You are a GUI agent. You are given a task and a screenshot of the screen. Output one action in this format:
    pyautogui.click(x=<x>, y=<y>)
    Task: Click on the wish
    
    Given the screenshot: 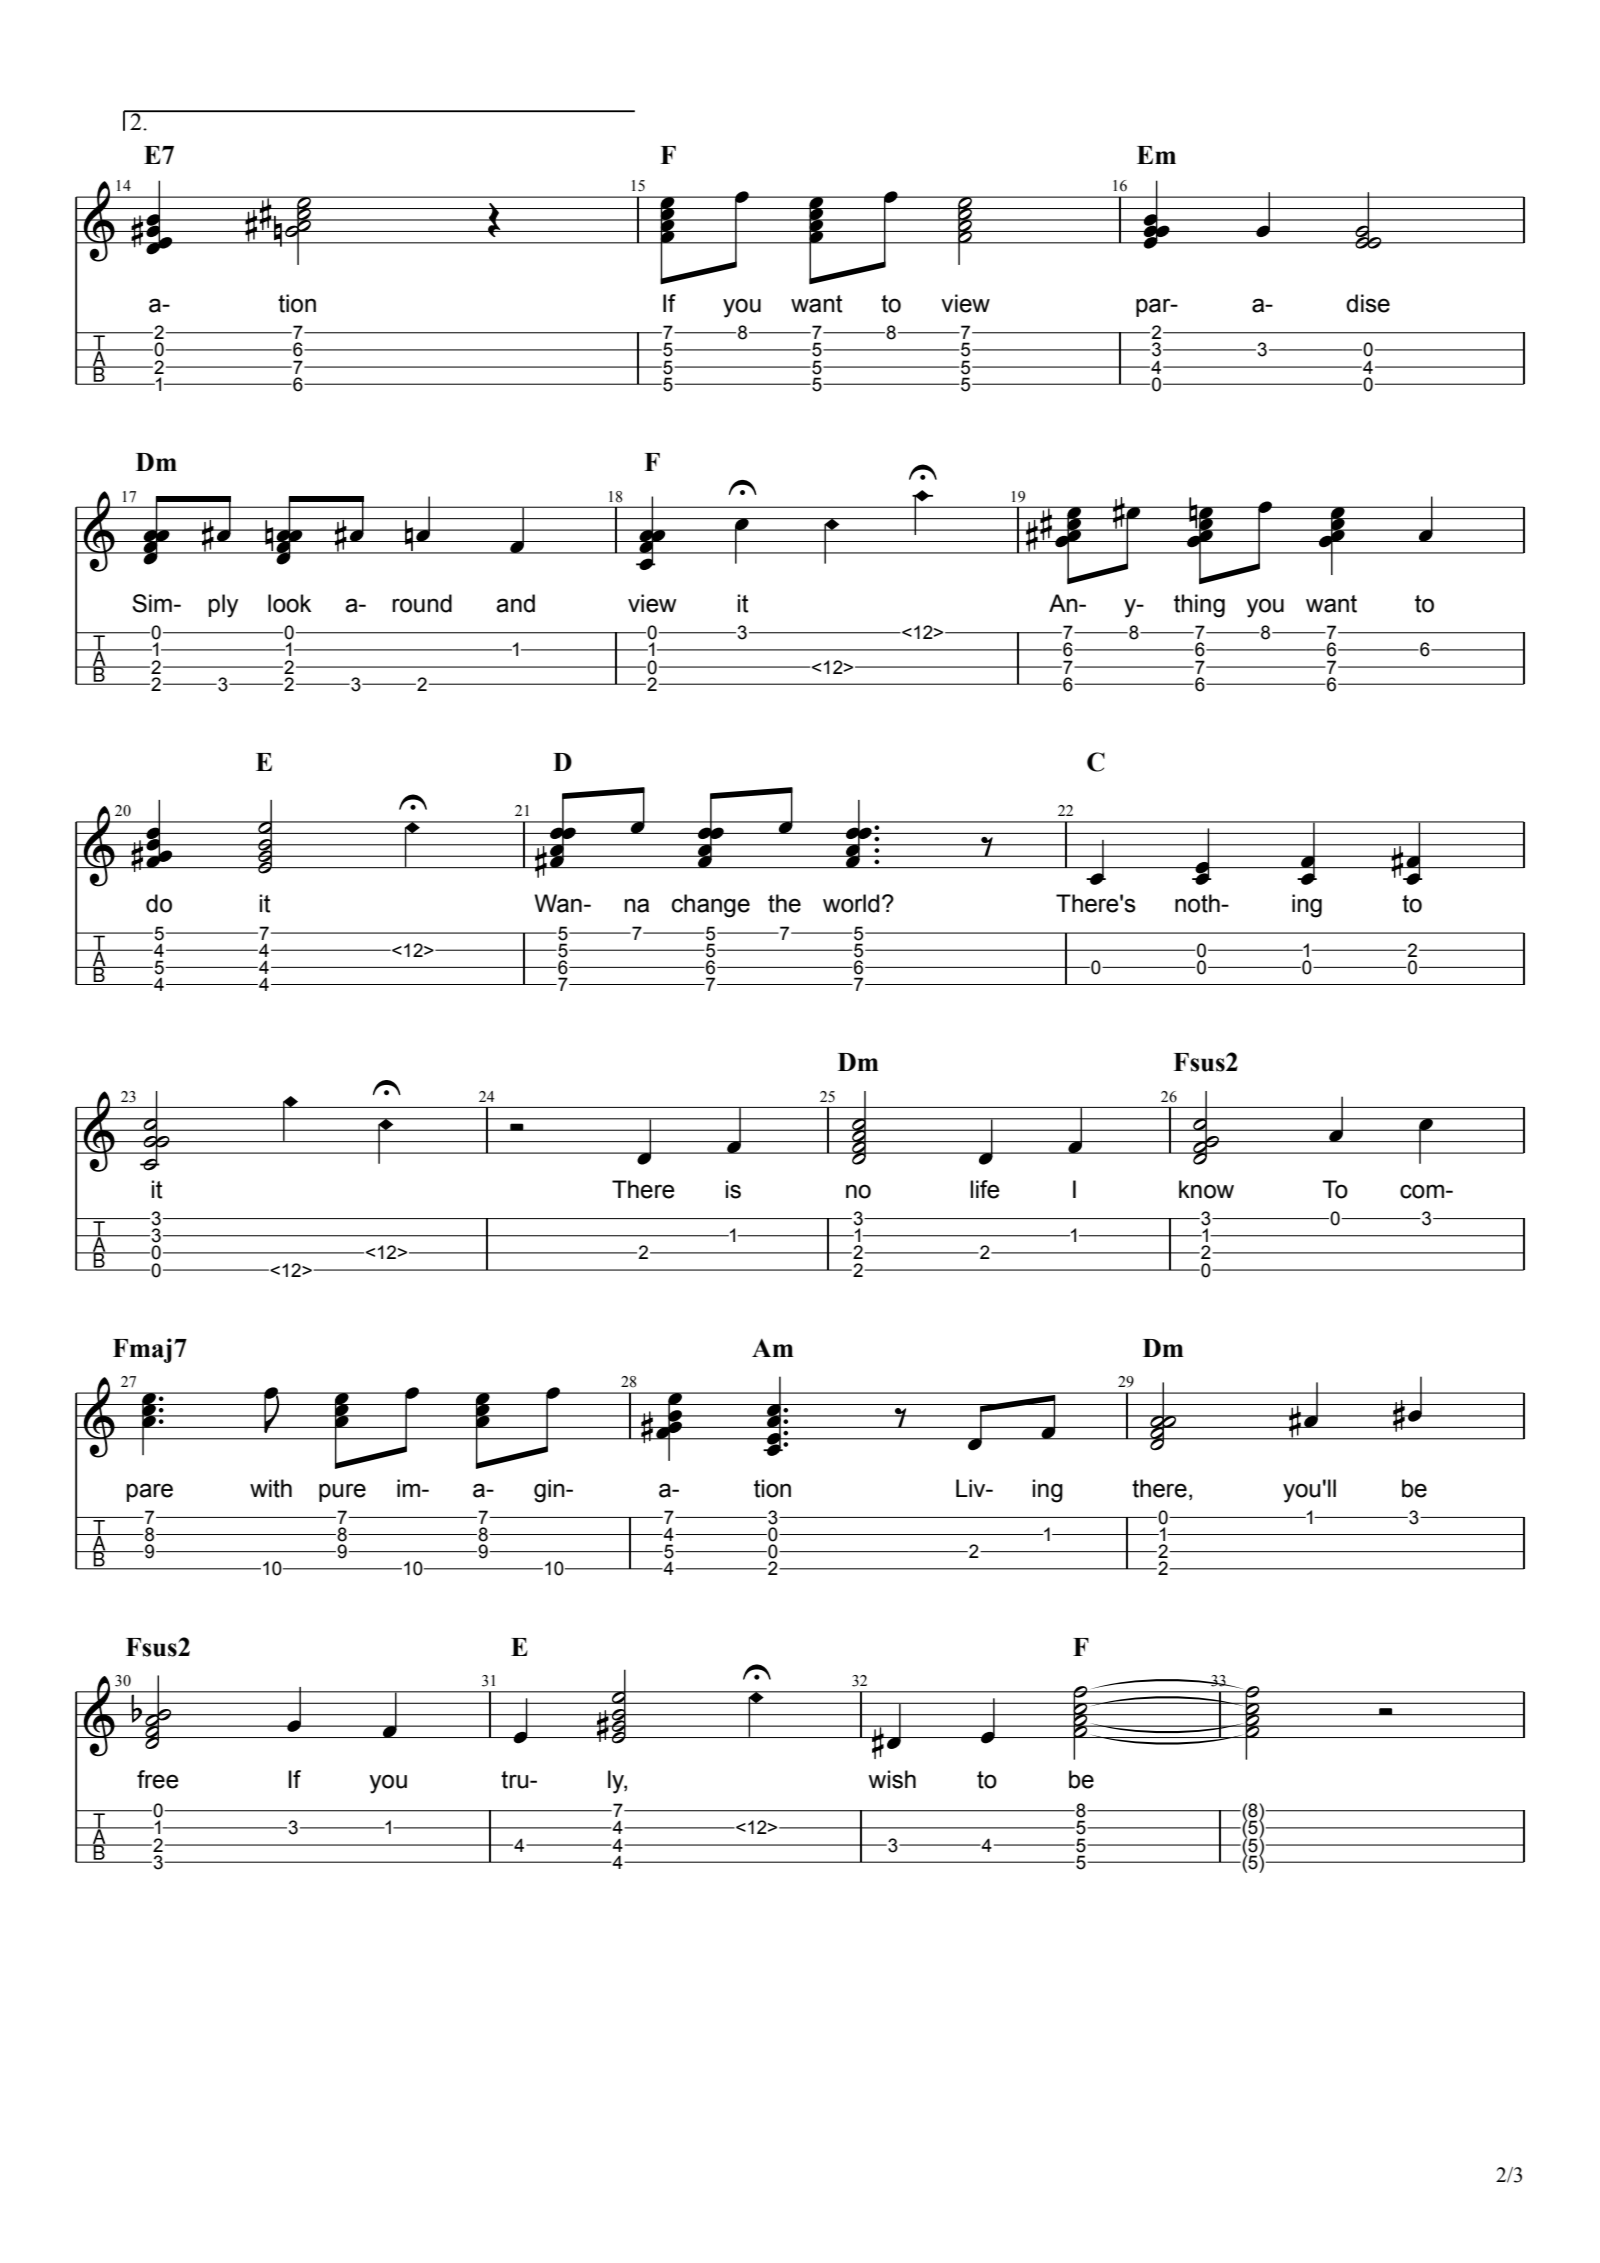 What is the action you would take?
    pyautogui.click(x=892, y=1779)
